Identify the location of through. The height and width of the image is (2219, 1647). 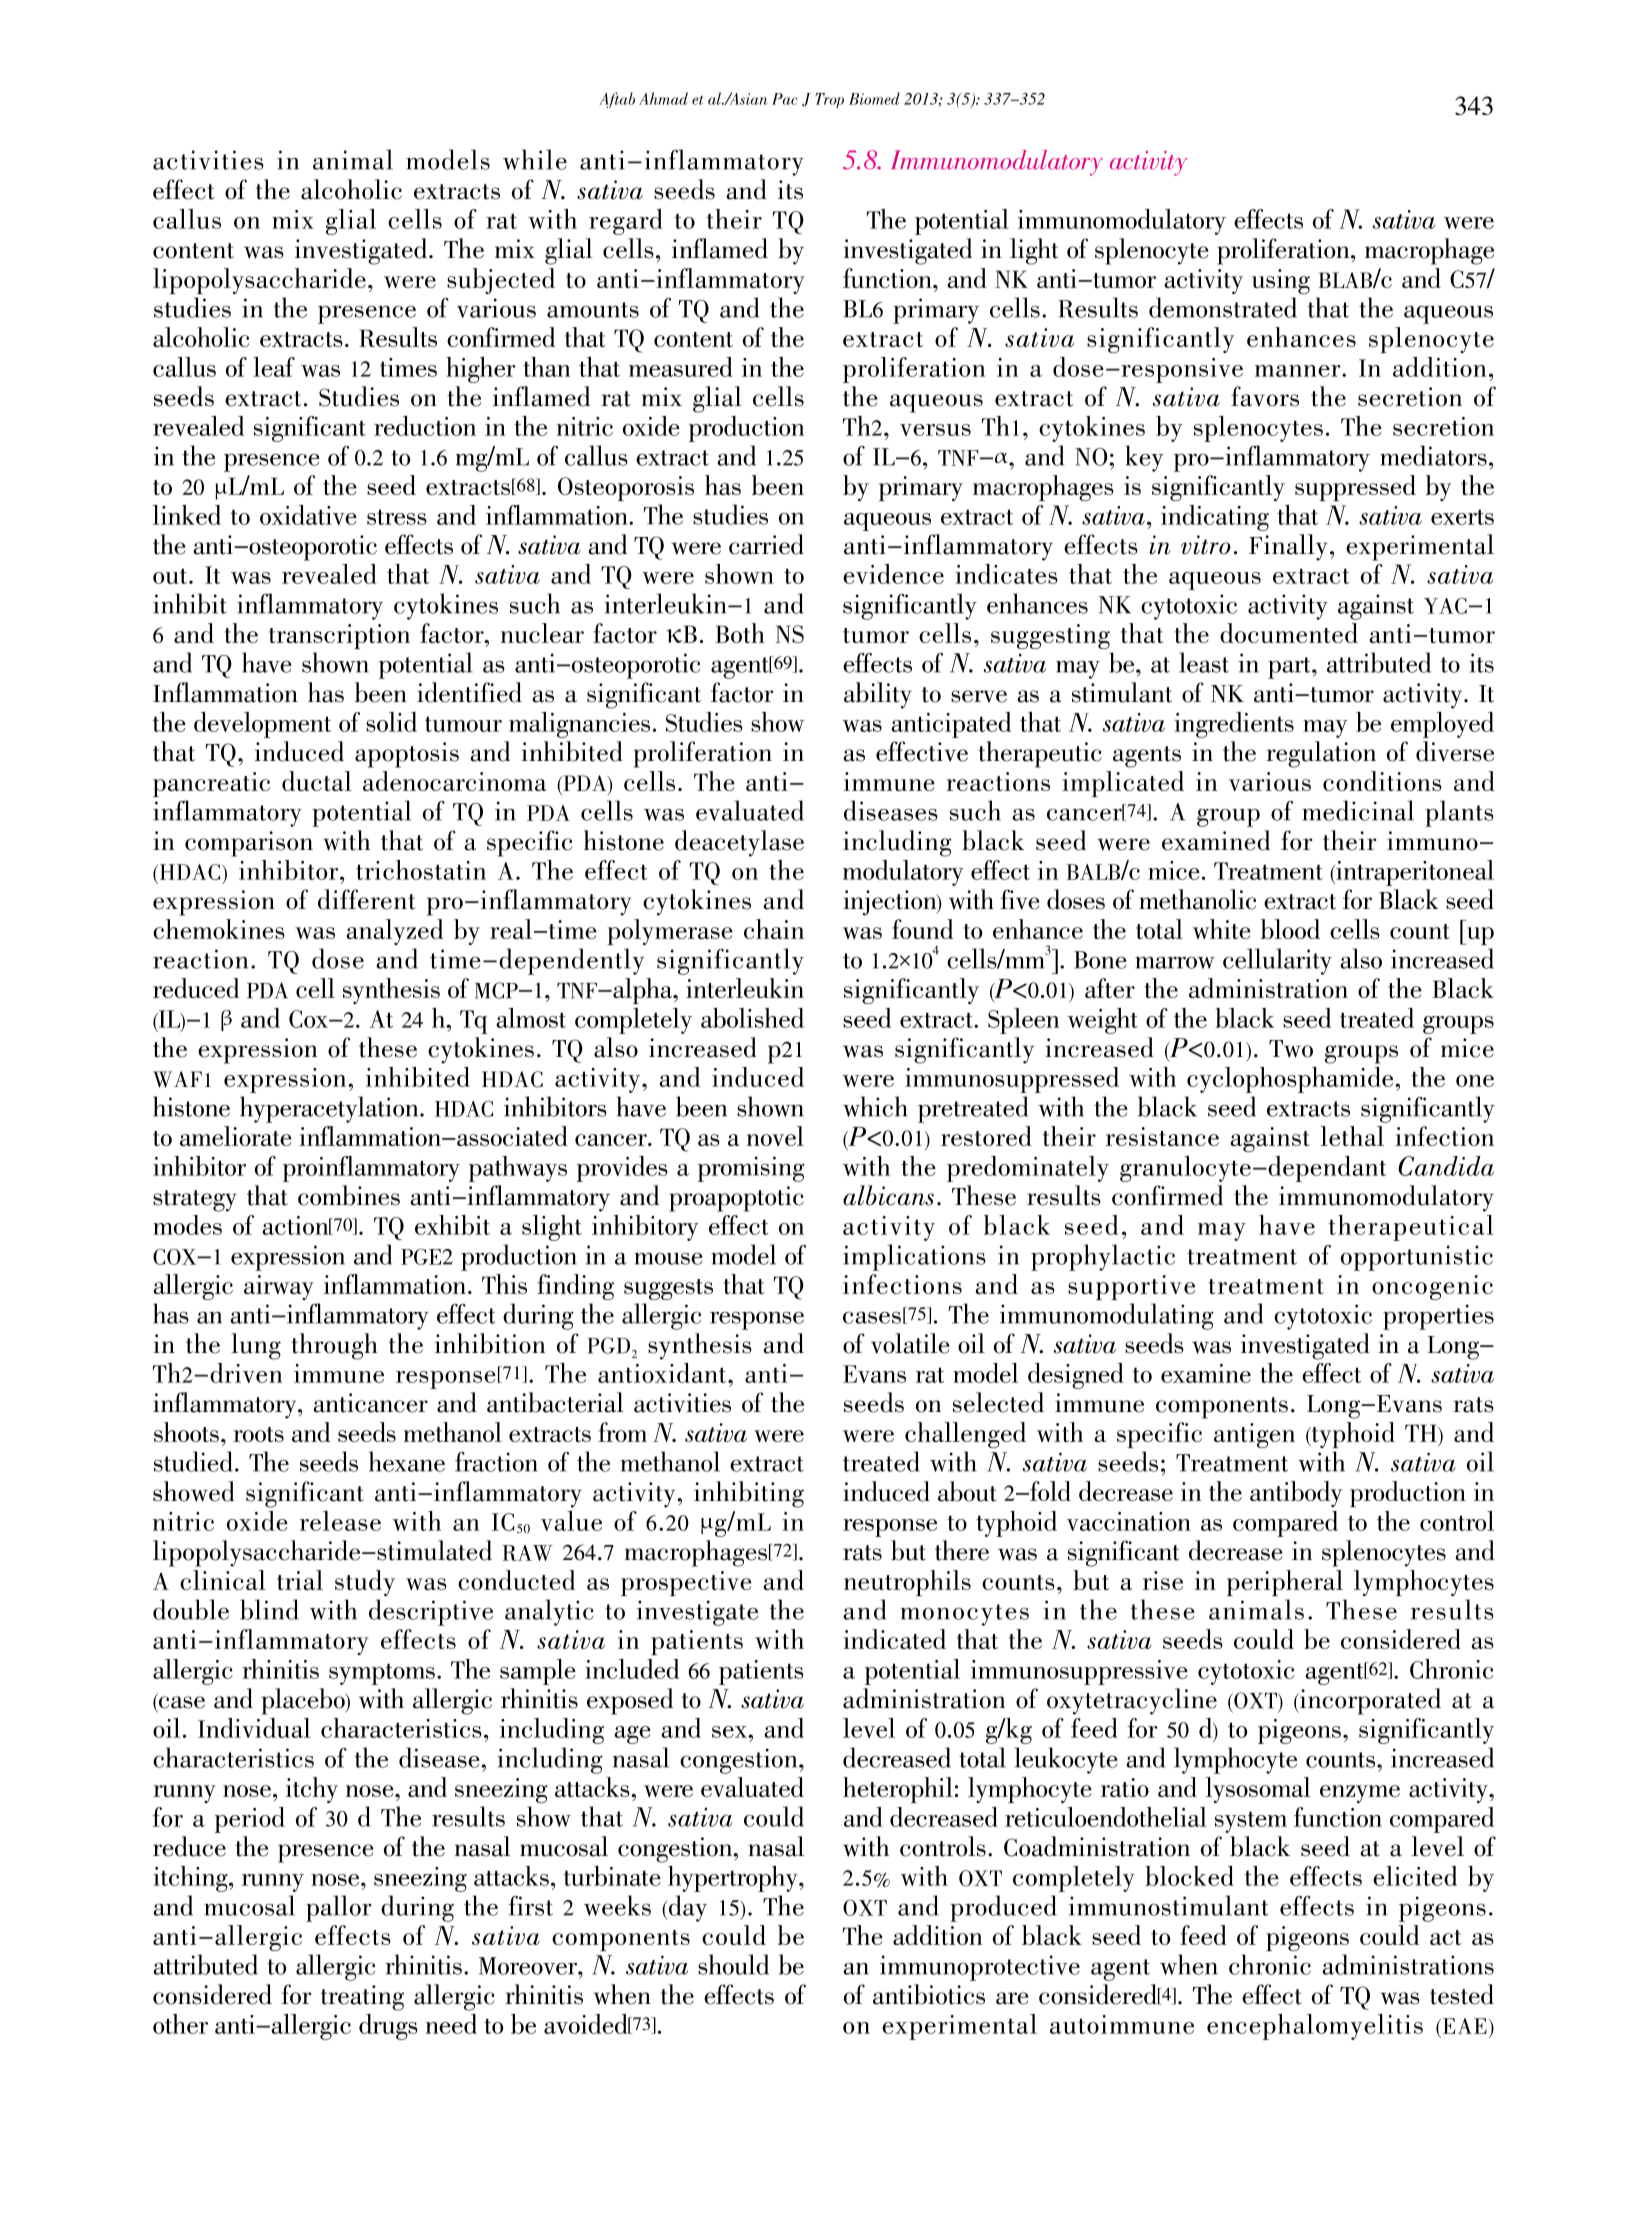
(334, 1346).
